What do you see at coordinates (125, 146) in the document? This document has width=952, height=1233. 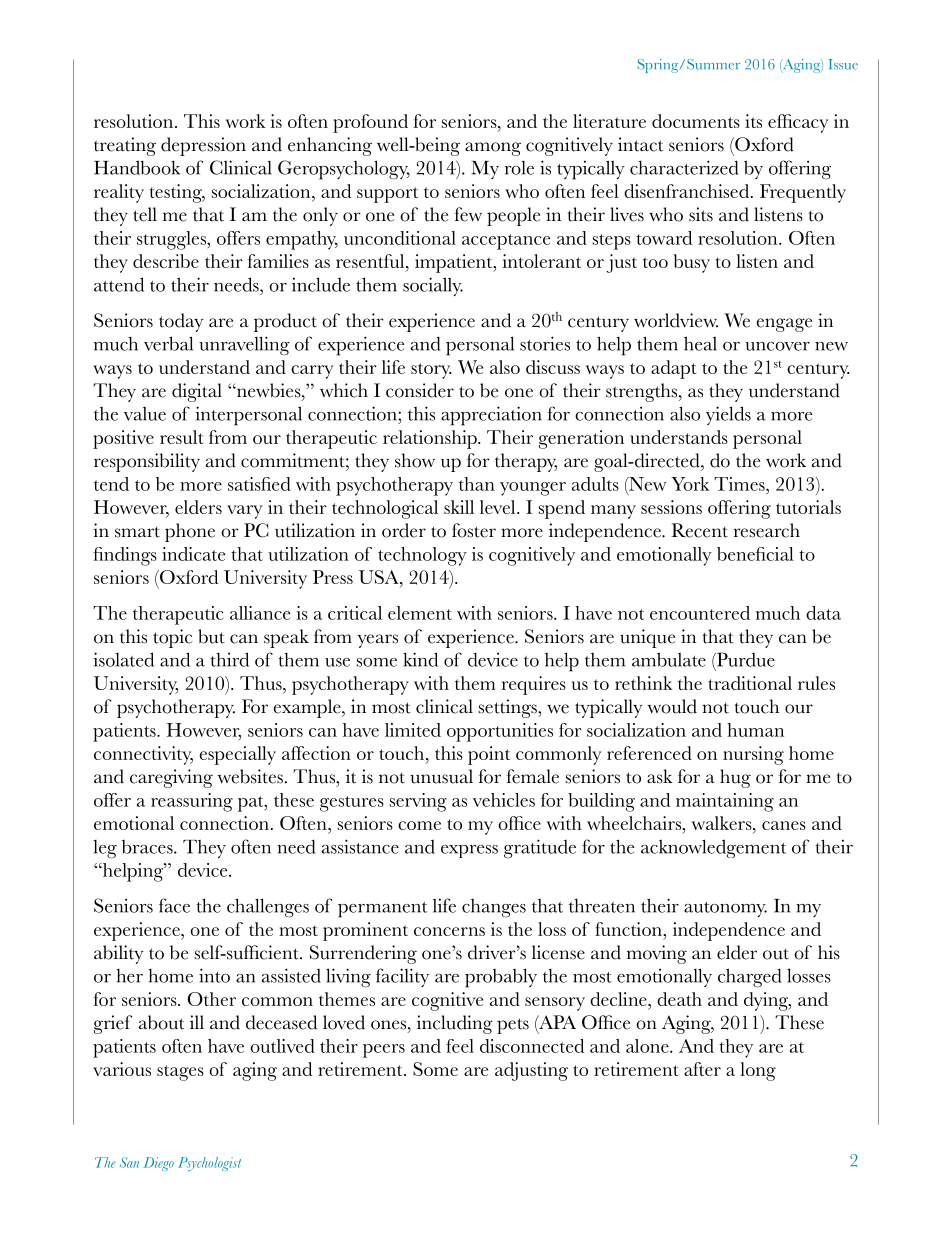 I see `treating` at bounding box center [125, 146].
